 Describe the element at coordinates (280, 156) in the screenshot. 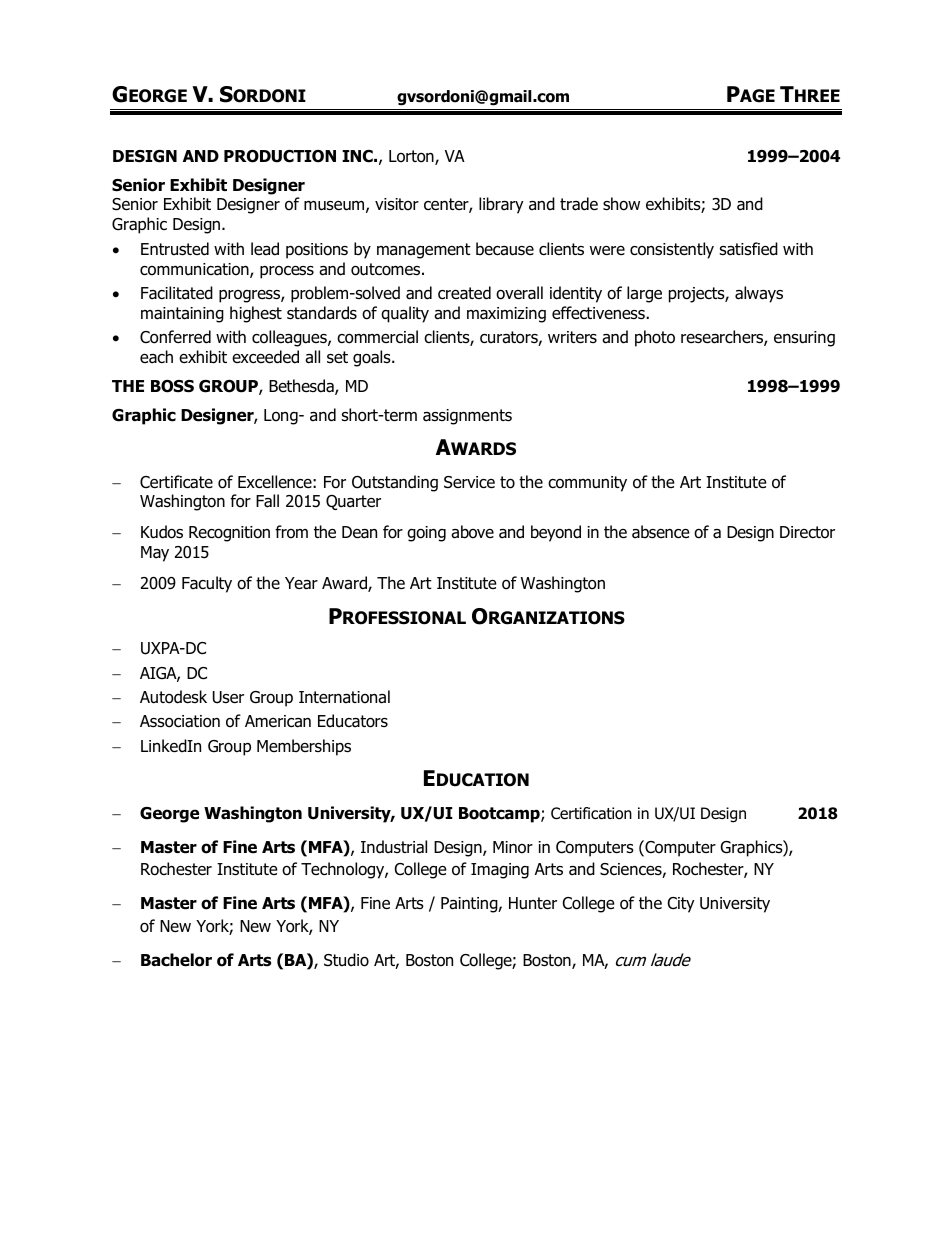

I see `PRODUCTION` at that location.
